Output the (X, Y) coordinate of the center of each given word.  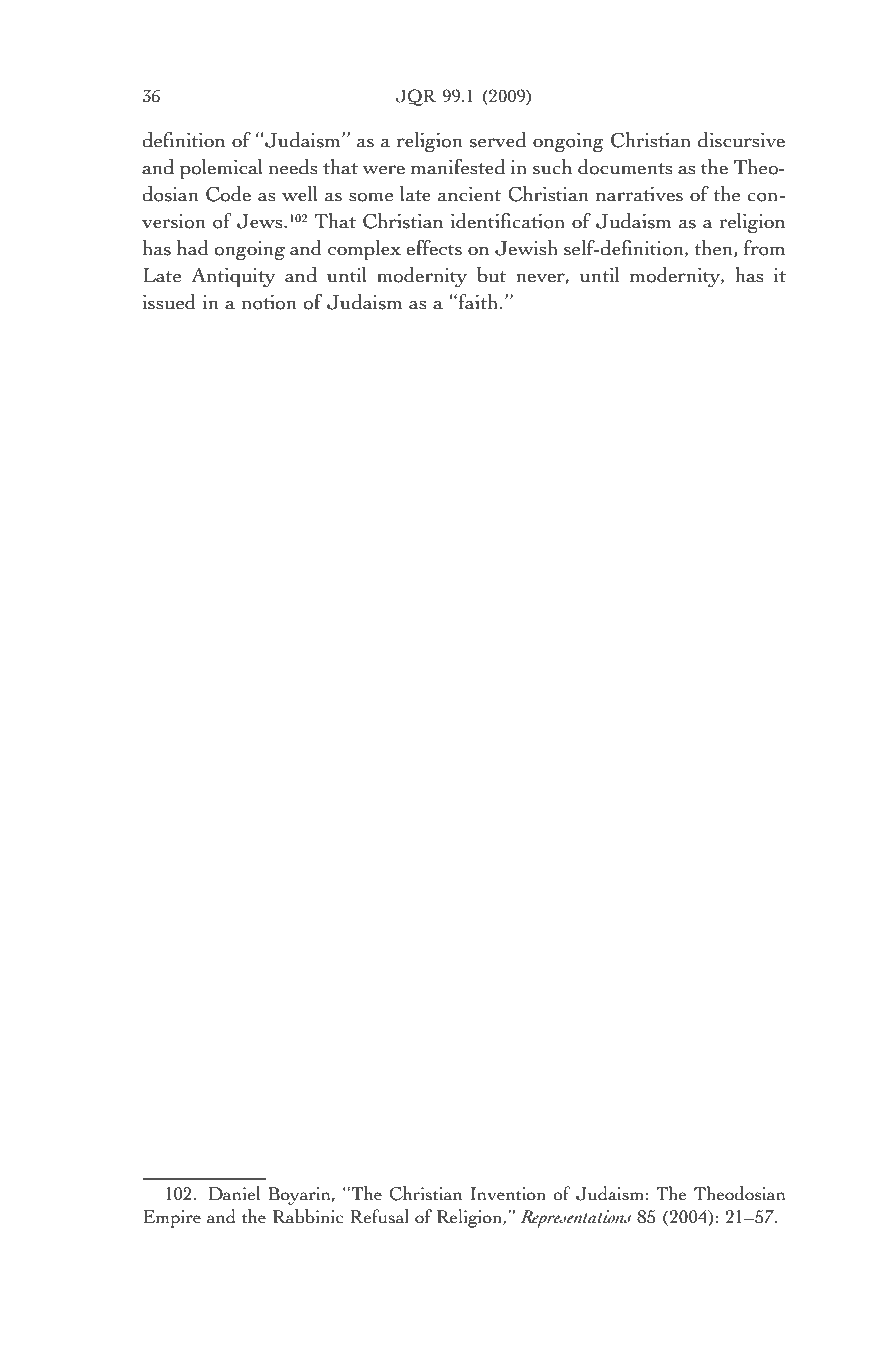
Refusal (379, 1216)
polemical (221, 169)
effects (434, 248)
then (714, 249)
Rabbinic (308, 1216)
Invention (508, 1194)
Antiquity (233, 277)
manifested (458, 167)
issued (169, 302)
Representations (576, 1219)
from (764, 248)
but (491, 275)
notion (269, 302)
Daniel (234, 1193)
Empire (172, 1219)
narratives (639, 194)
